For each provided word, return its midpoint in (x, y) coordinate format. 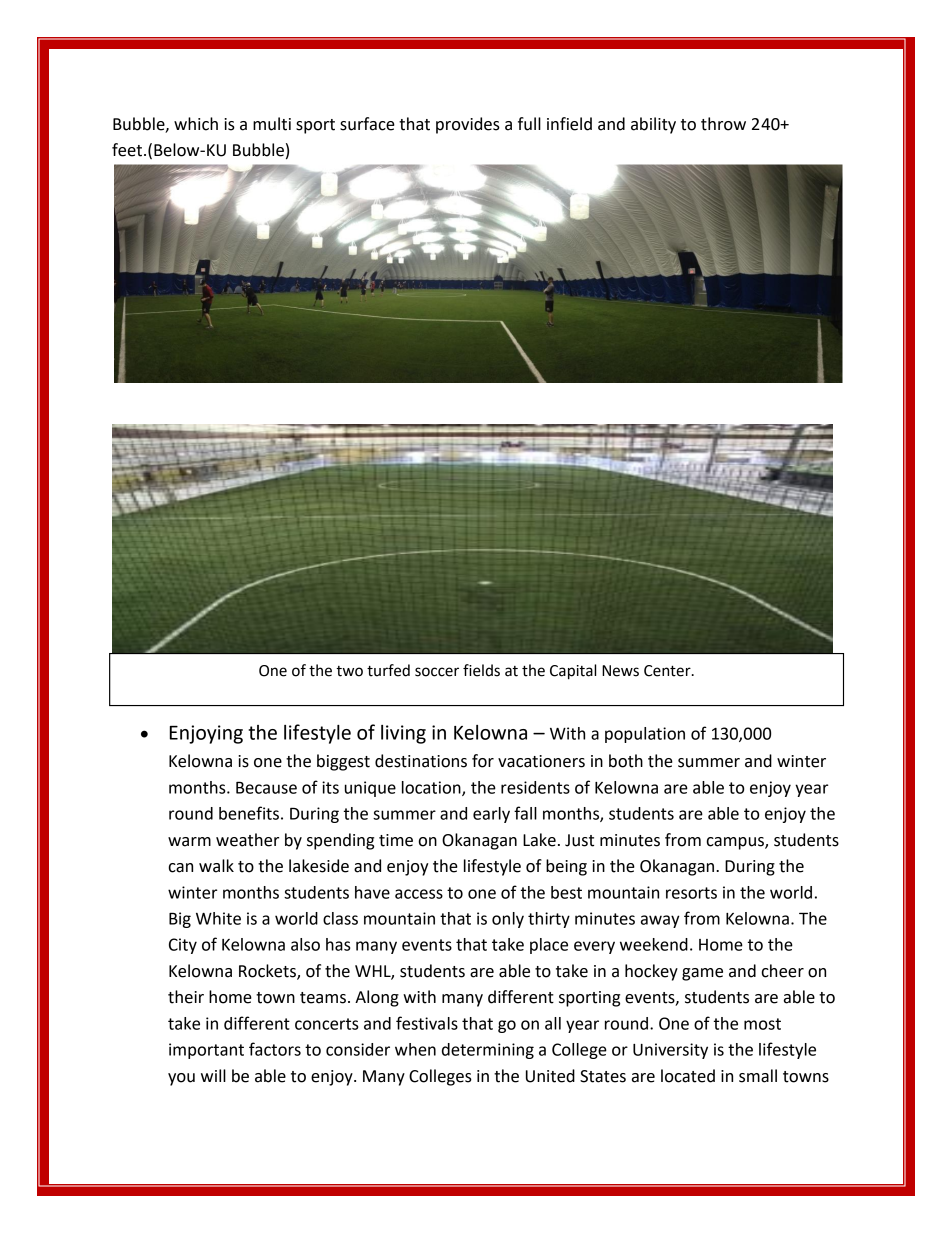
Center (668, 671)
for (483, 761)
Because (266, 787)
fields (481, 670)
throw (723, 124)
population (645, 735)
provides (468, 125)
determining (488, 1051)
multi (272, 124)
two (349, 671)
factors (275, 1049)
